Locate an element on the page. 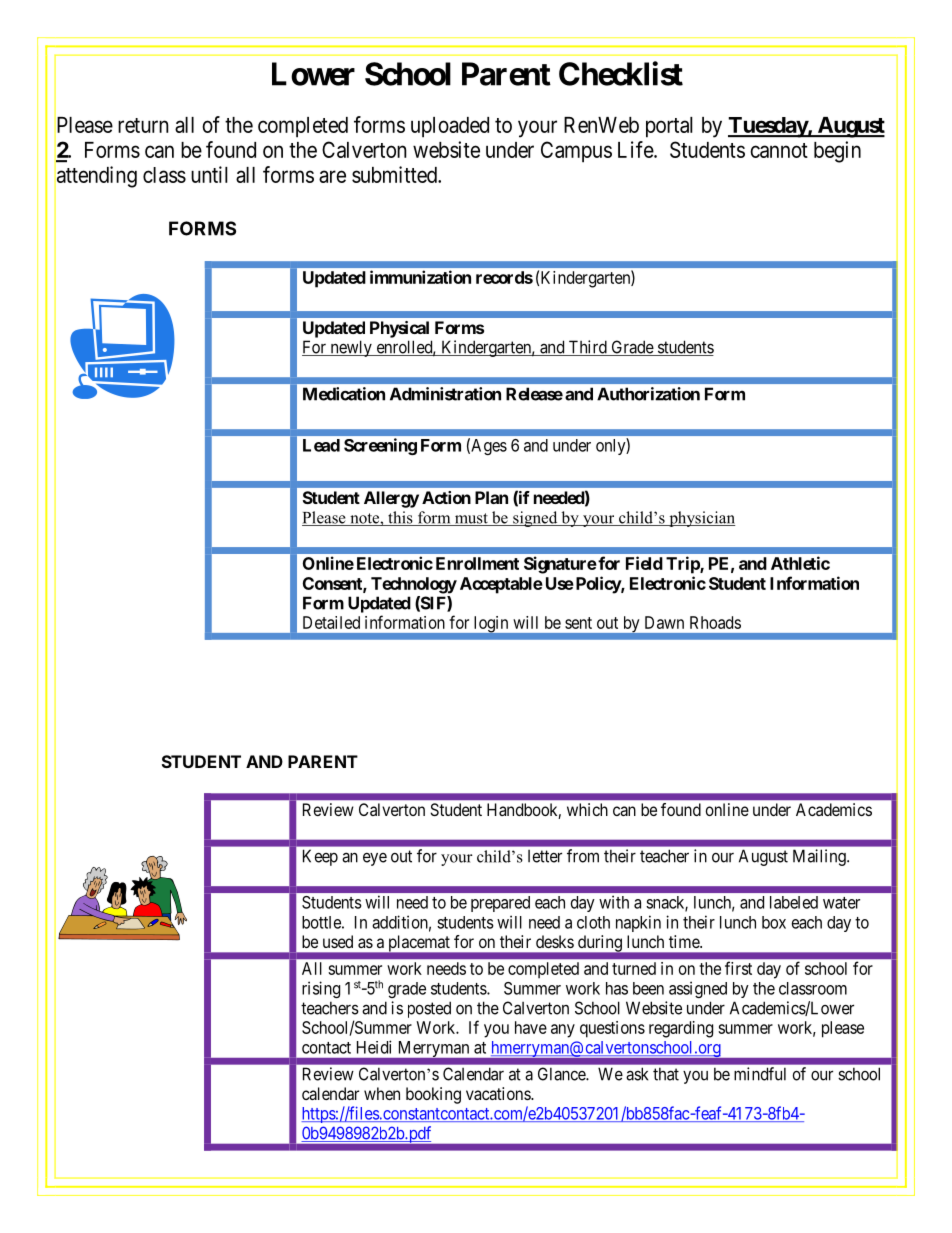 The height and width of the image is (1233, 952). Authorization is located at coordinates (648, 394).
